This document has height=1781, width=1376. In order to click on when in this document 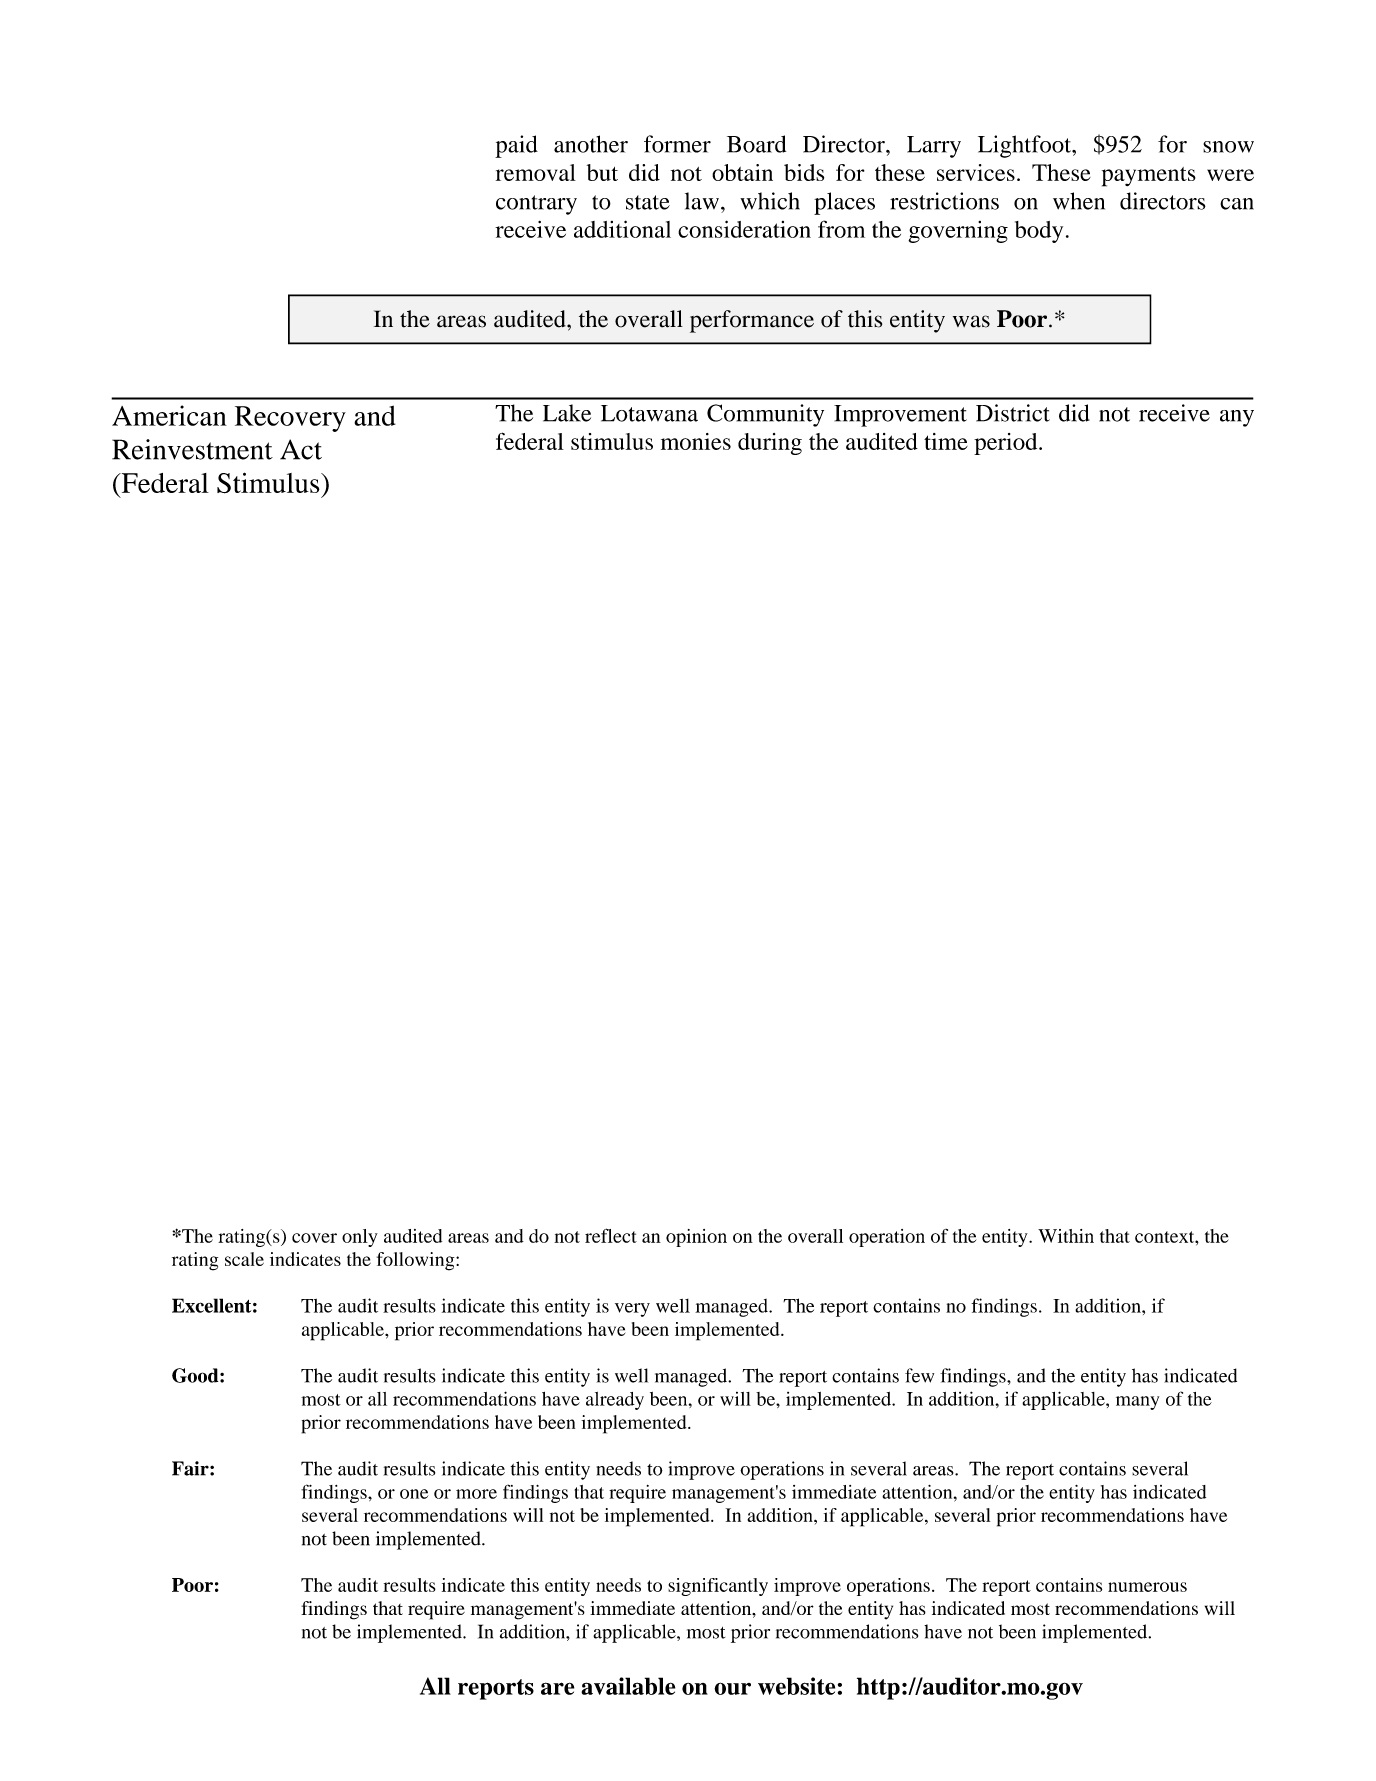, I will do `click(1079, 201)`.
